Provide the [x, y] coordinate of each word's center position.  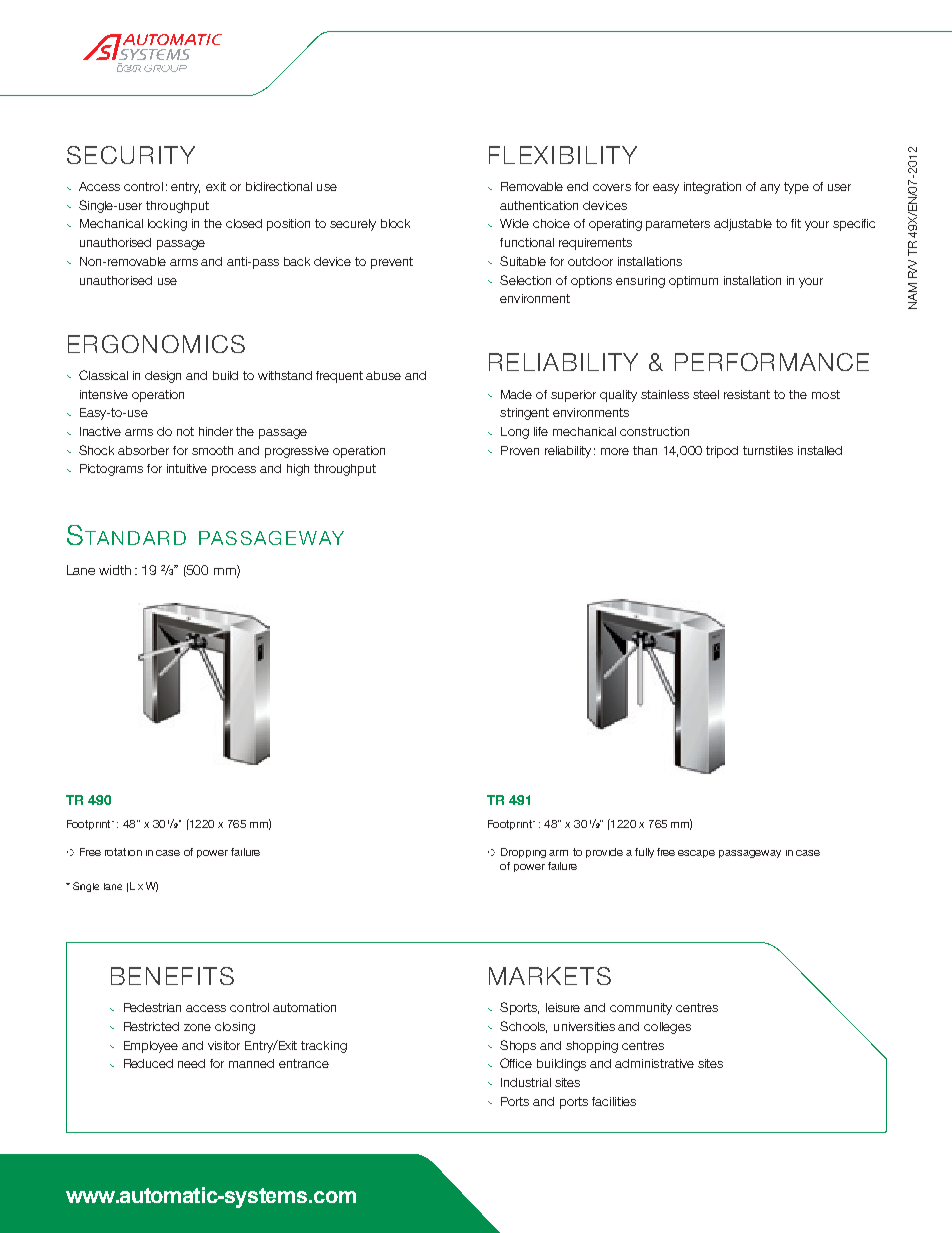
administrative [654, 1063]
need [191, 1063]
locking [167, 225]
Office [516, 1063]
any [770, 189]
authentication [539, 205]
